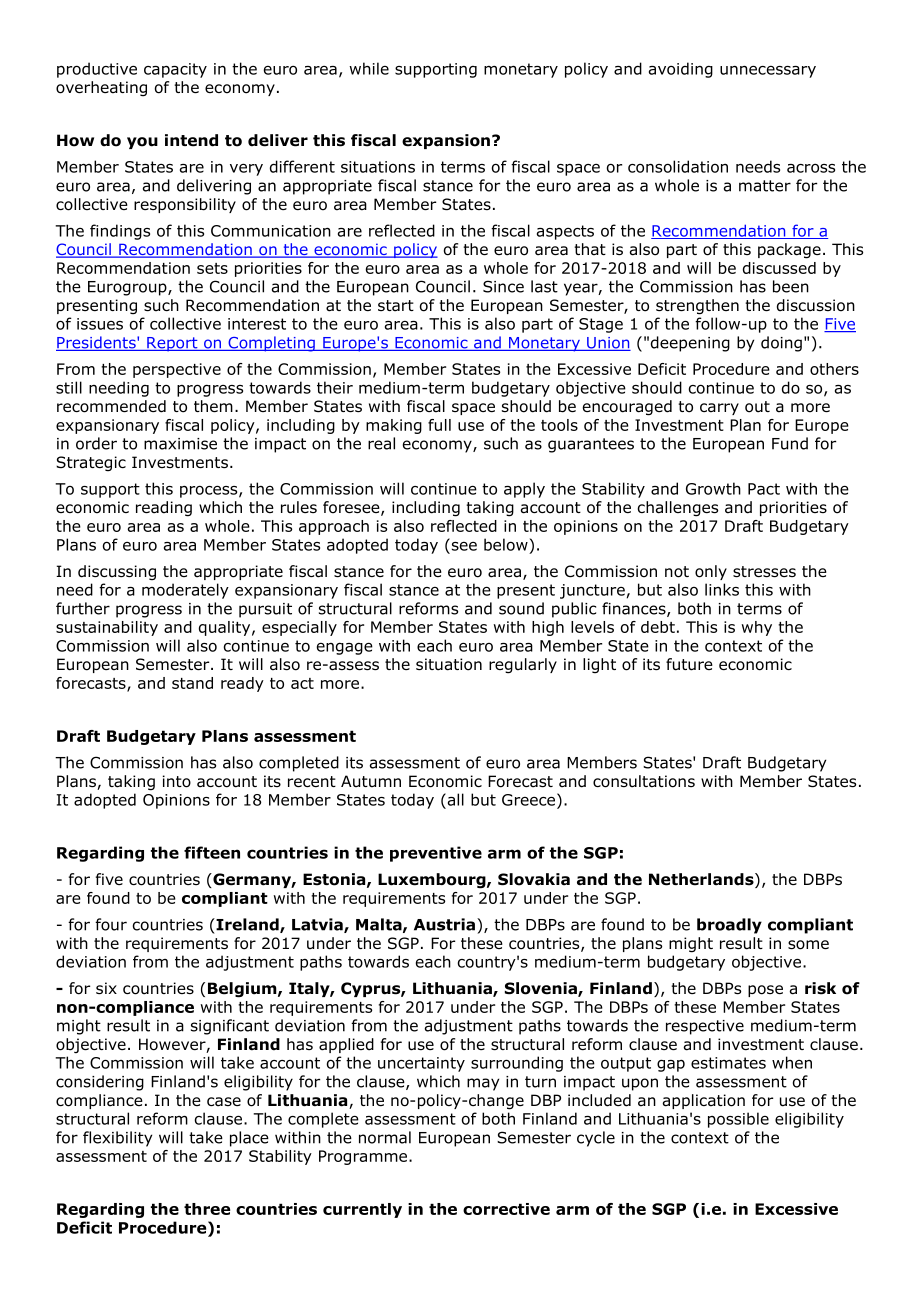  What do you see at coordinates (757, 628) in the document?
I see `why` at bounding box center [757, 628].
